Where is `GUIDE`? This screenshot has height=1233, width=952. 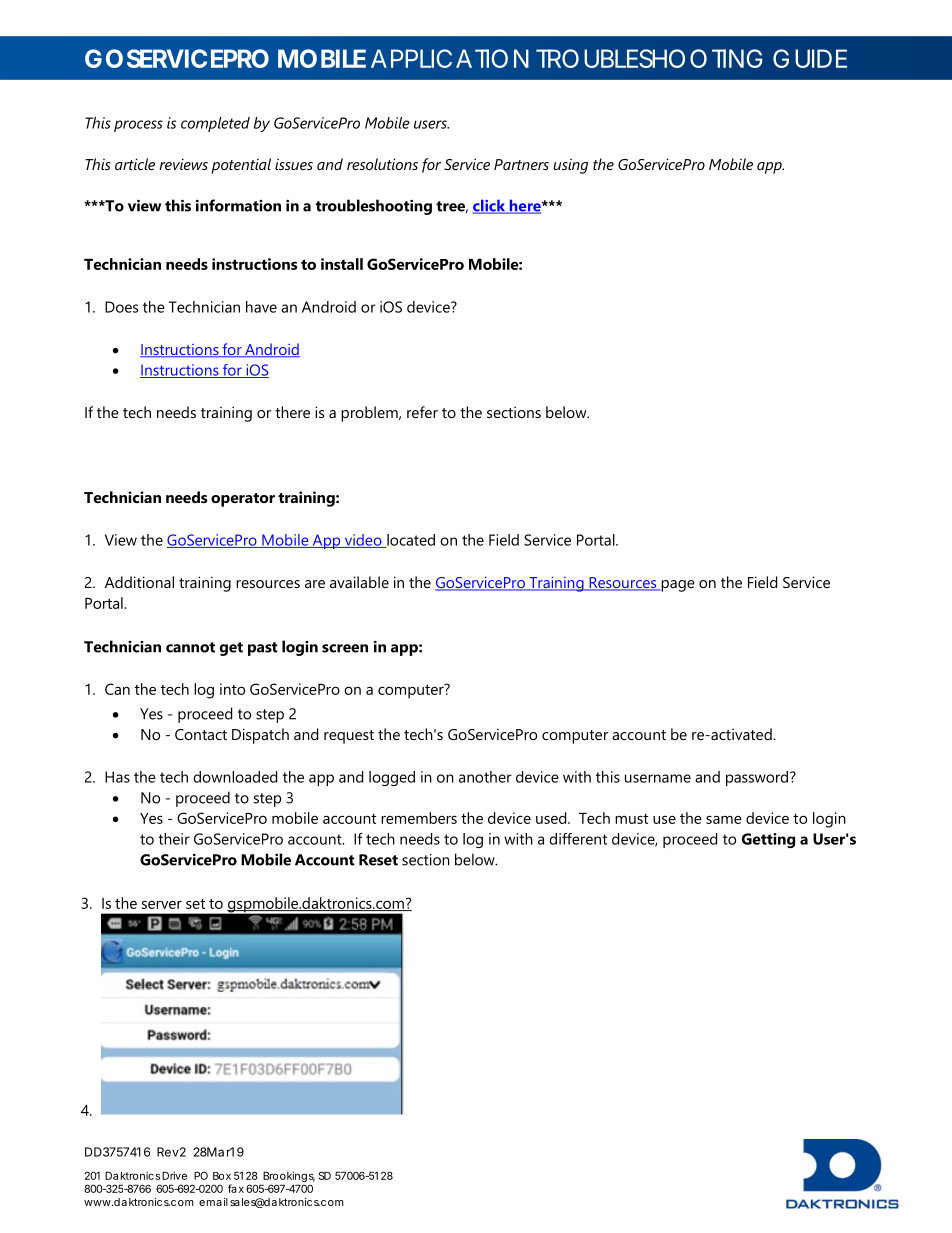 GUIDE is located at coordinates (810, 58).
